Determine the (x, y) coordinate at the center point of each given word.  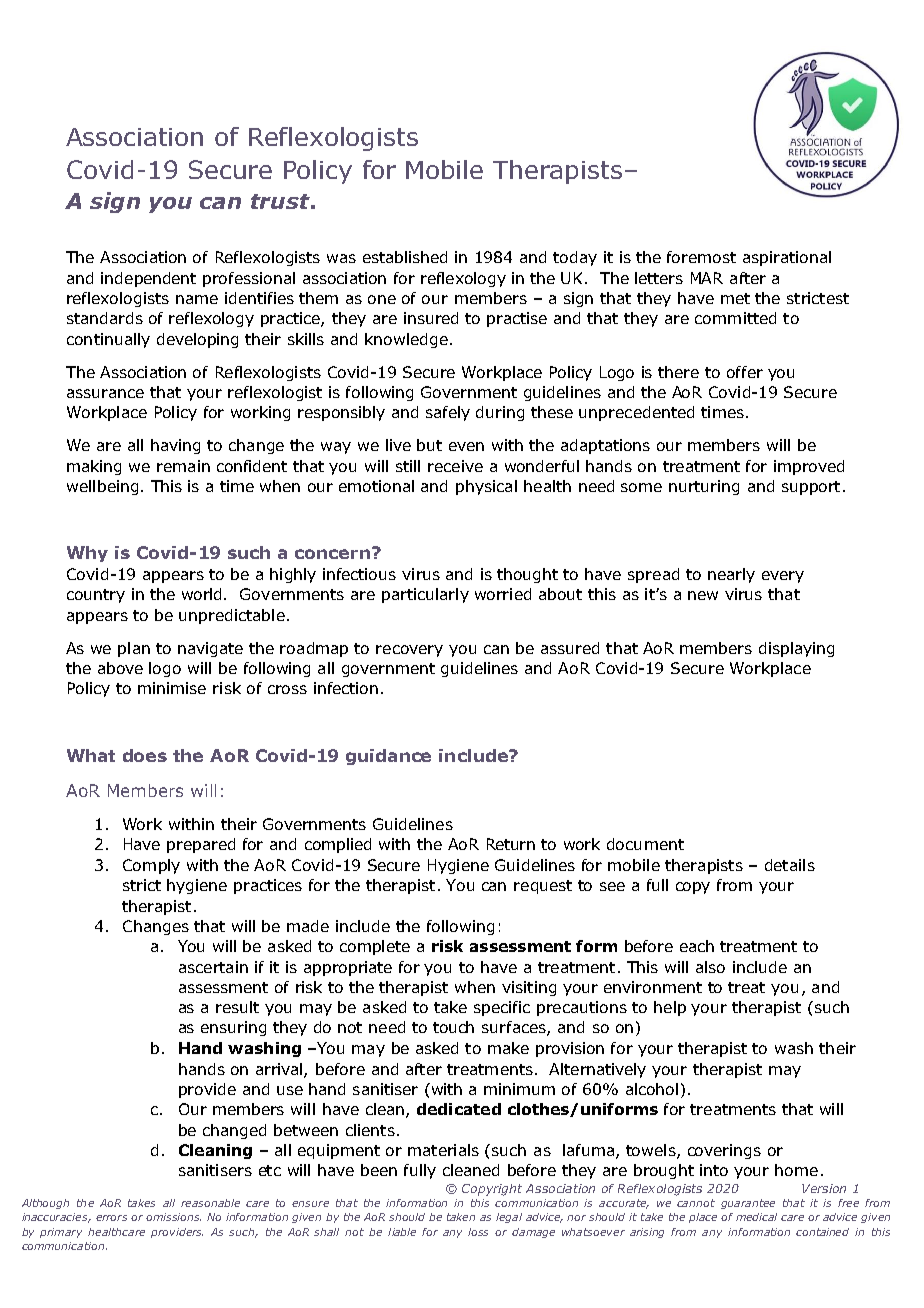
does (145, 755)
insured (431, 318)
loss (478, 1232)
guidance (388, 757)
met (735, 298)
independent (148, 279)
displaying (796, 649)
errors (111, 1218)
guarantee (748, 1204)
